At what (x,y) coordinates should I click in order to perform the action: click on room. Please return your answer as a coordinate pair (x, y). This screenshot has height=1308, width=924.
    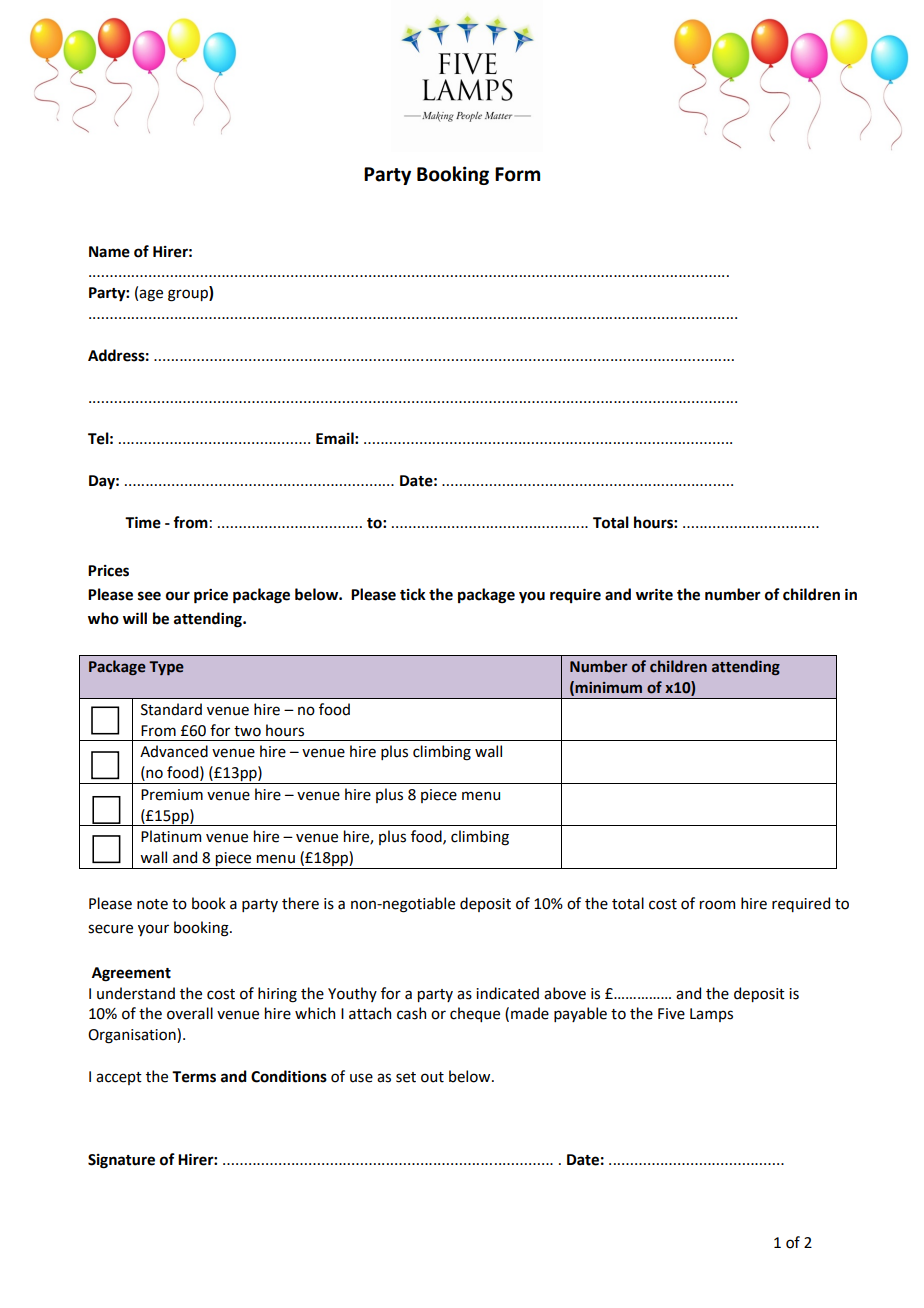
    Looking at the image, I should click on (717, 905).
